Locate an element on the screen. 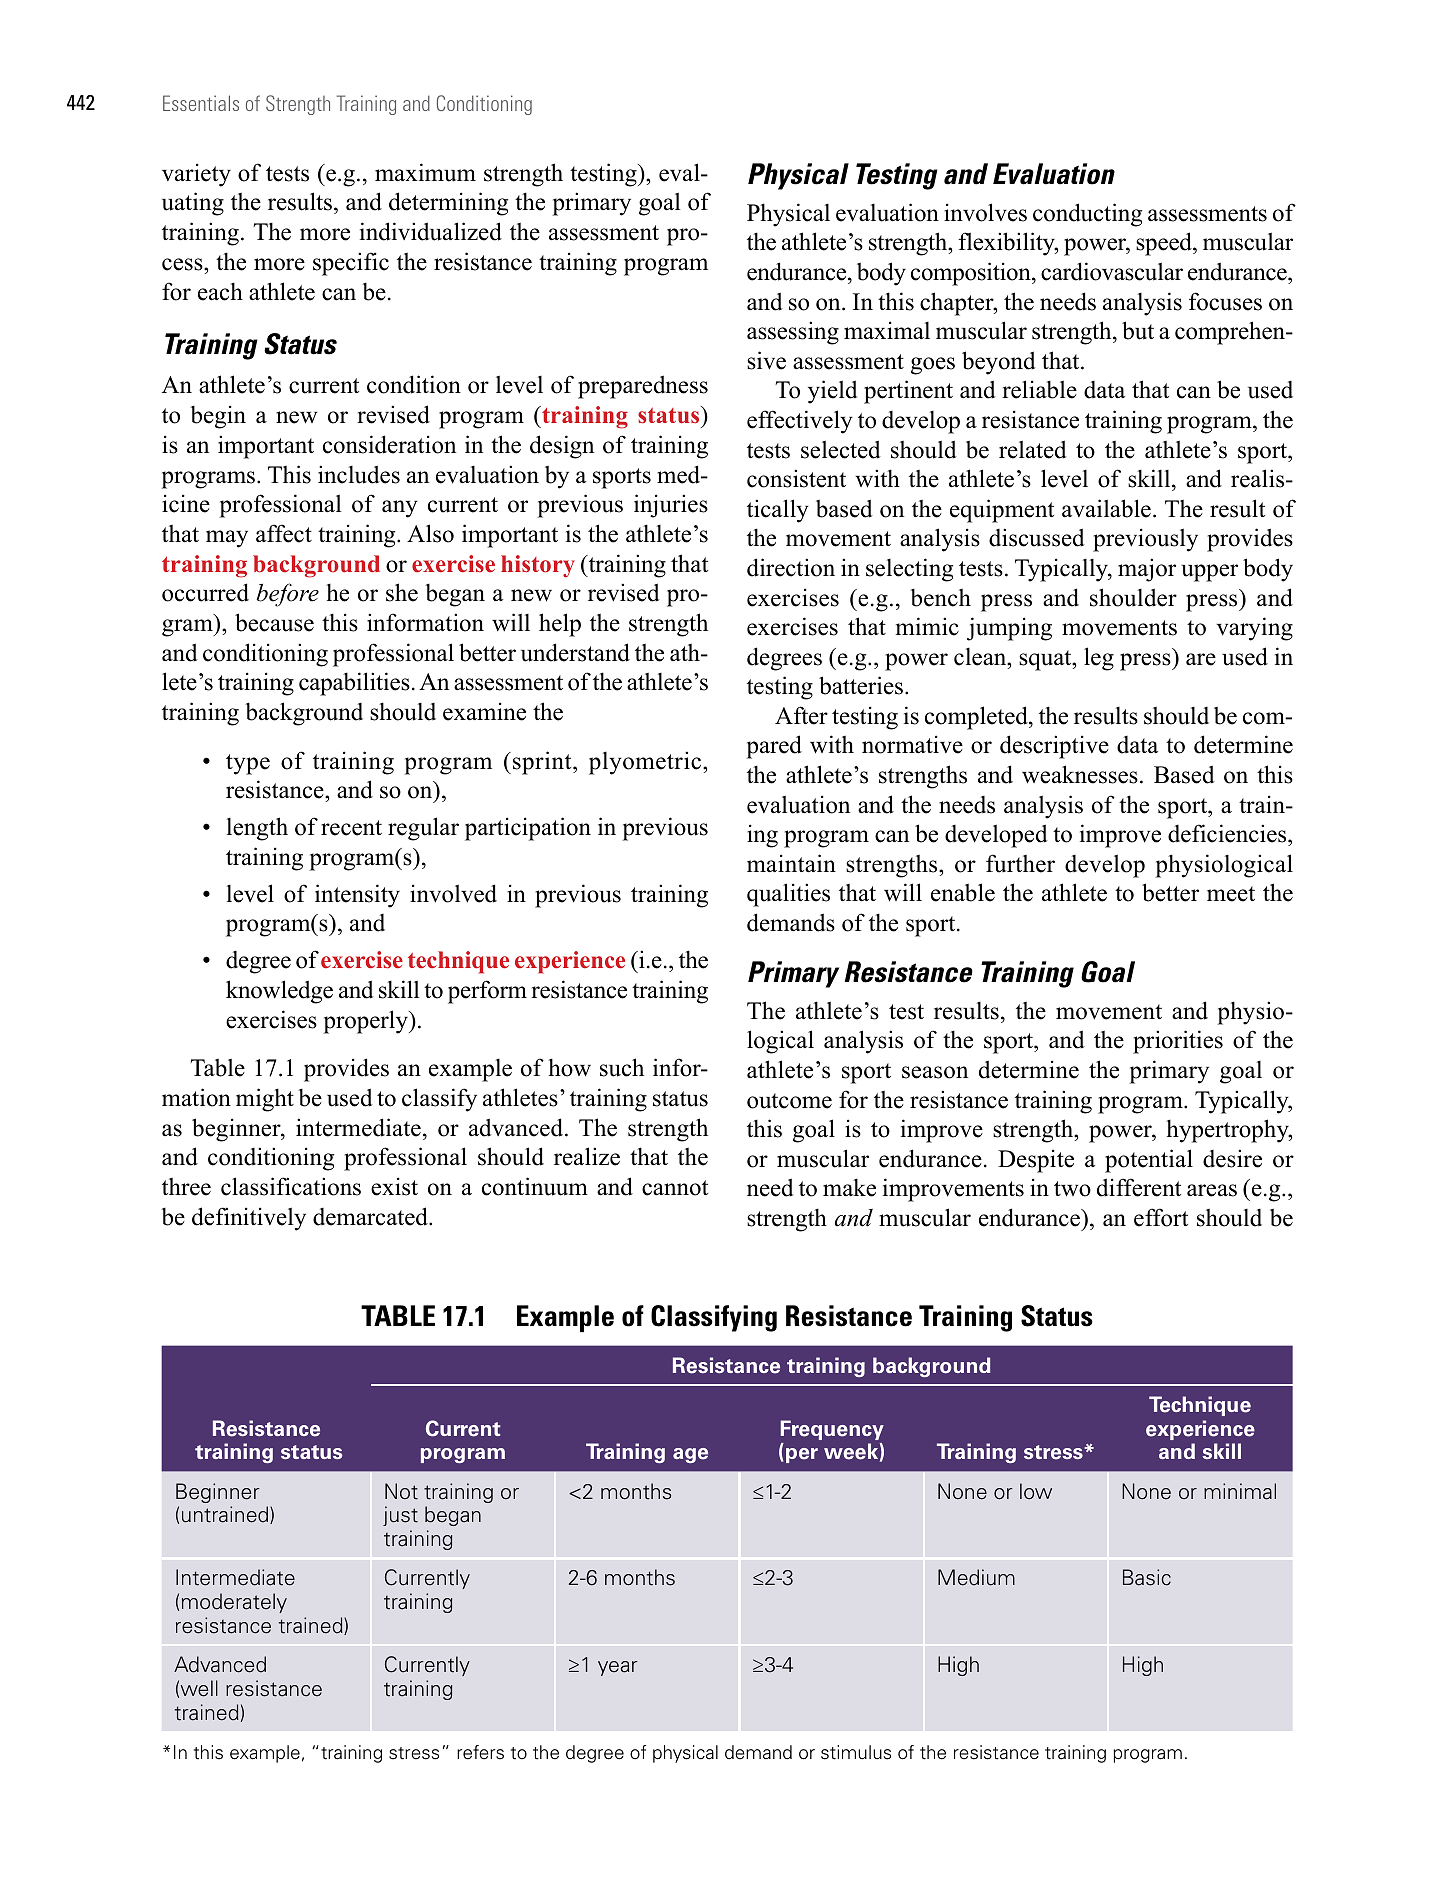 This screenshot has height=1882, width=1455. Basic is located at coordinates (1147, 1577).
